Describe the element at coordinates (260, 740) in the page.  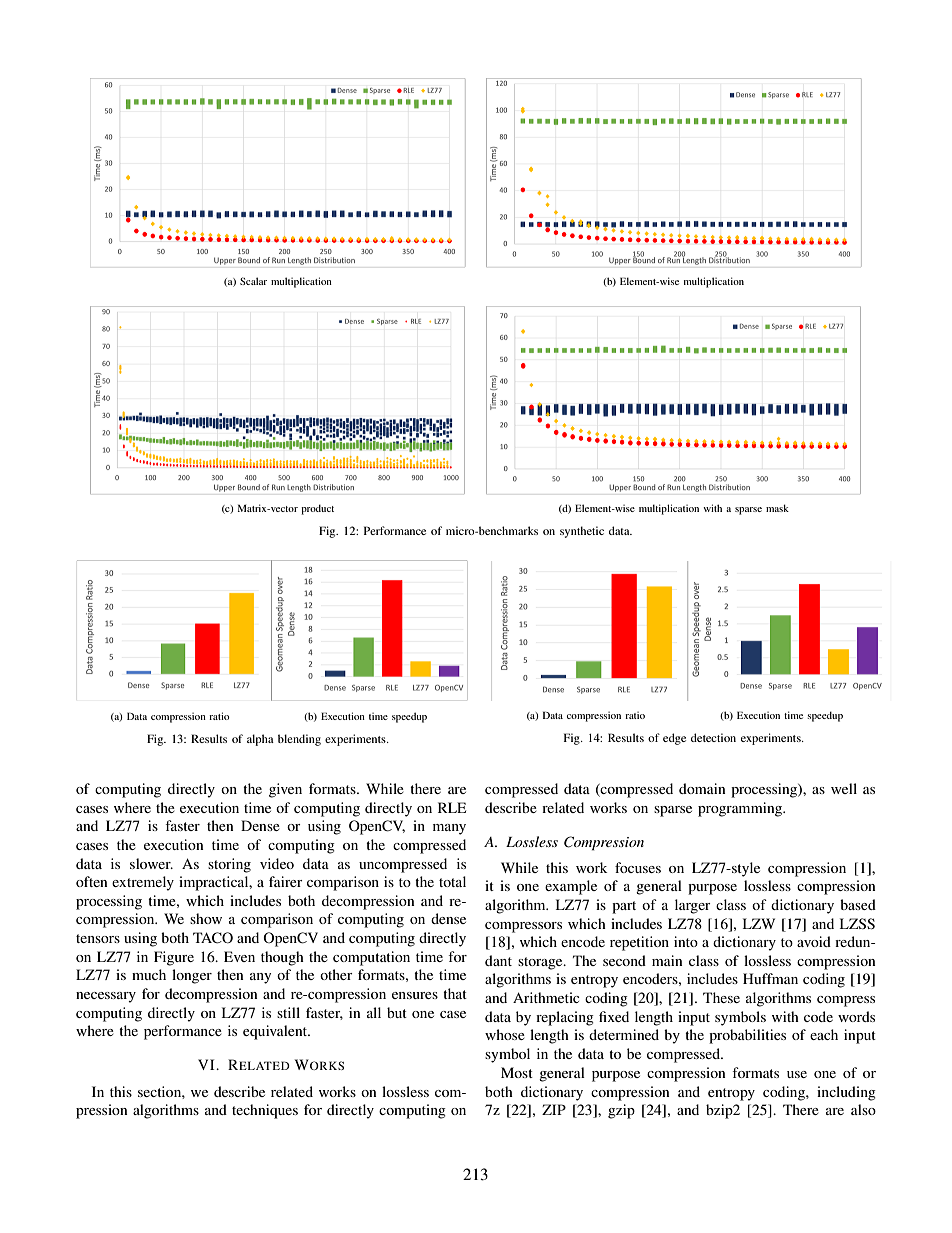
I see `alpha` at that location.
